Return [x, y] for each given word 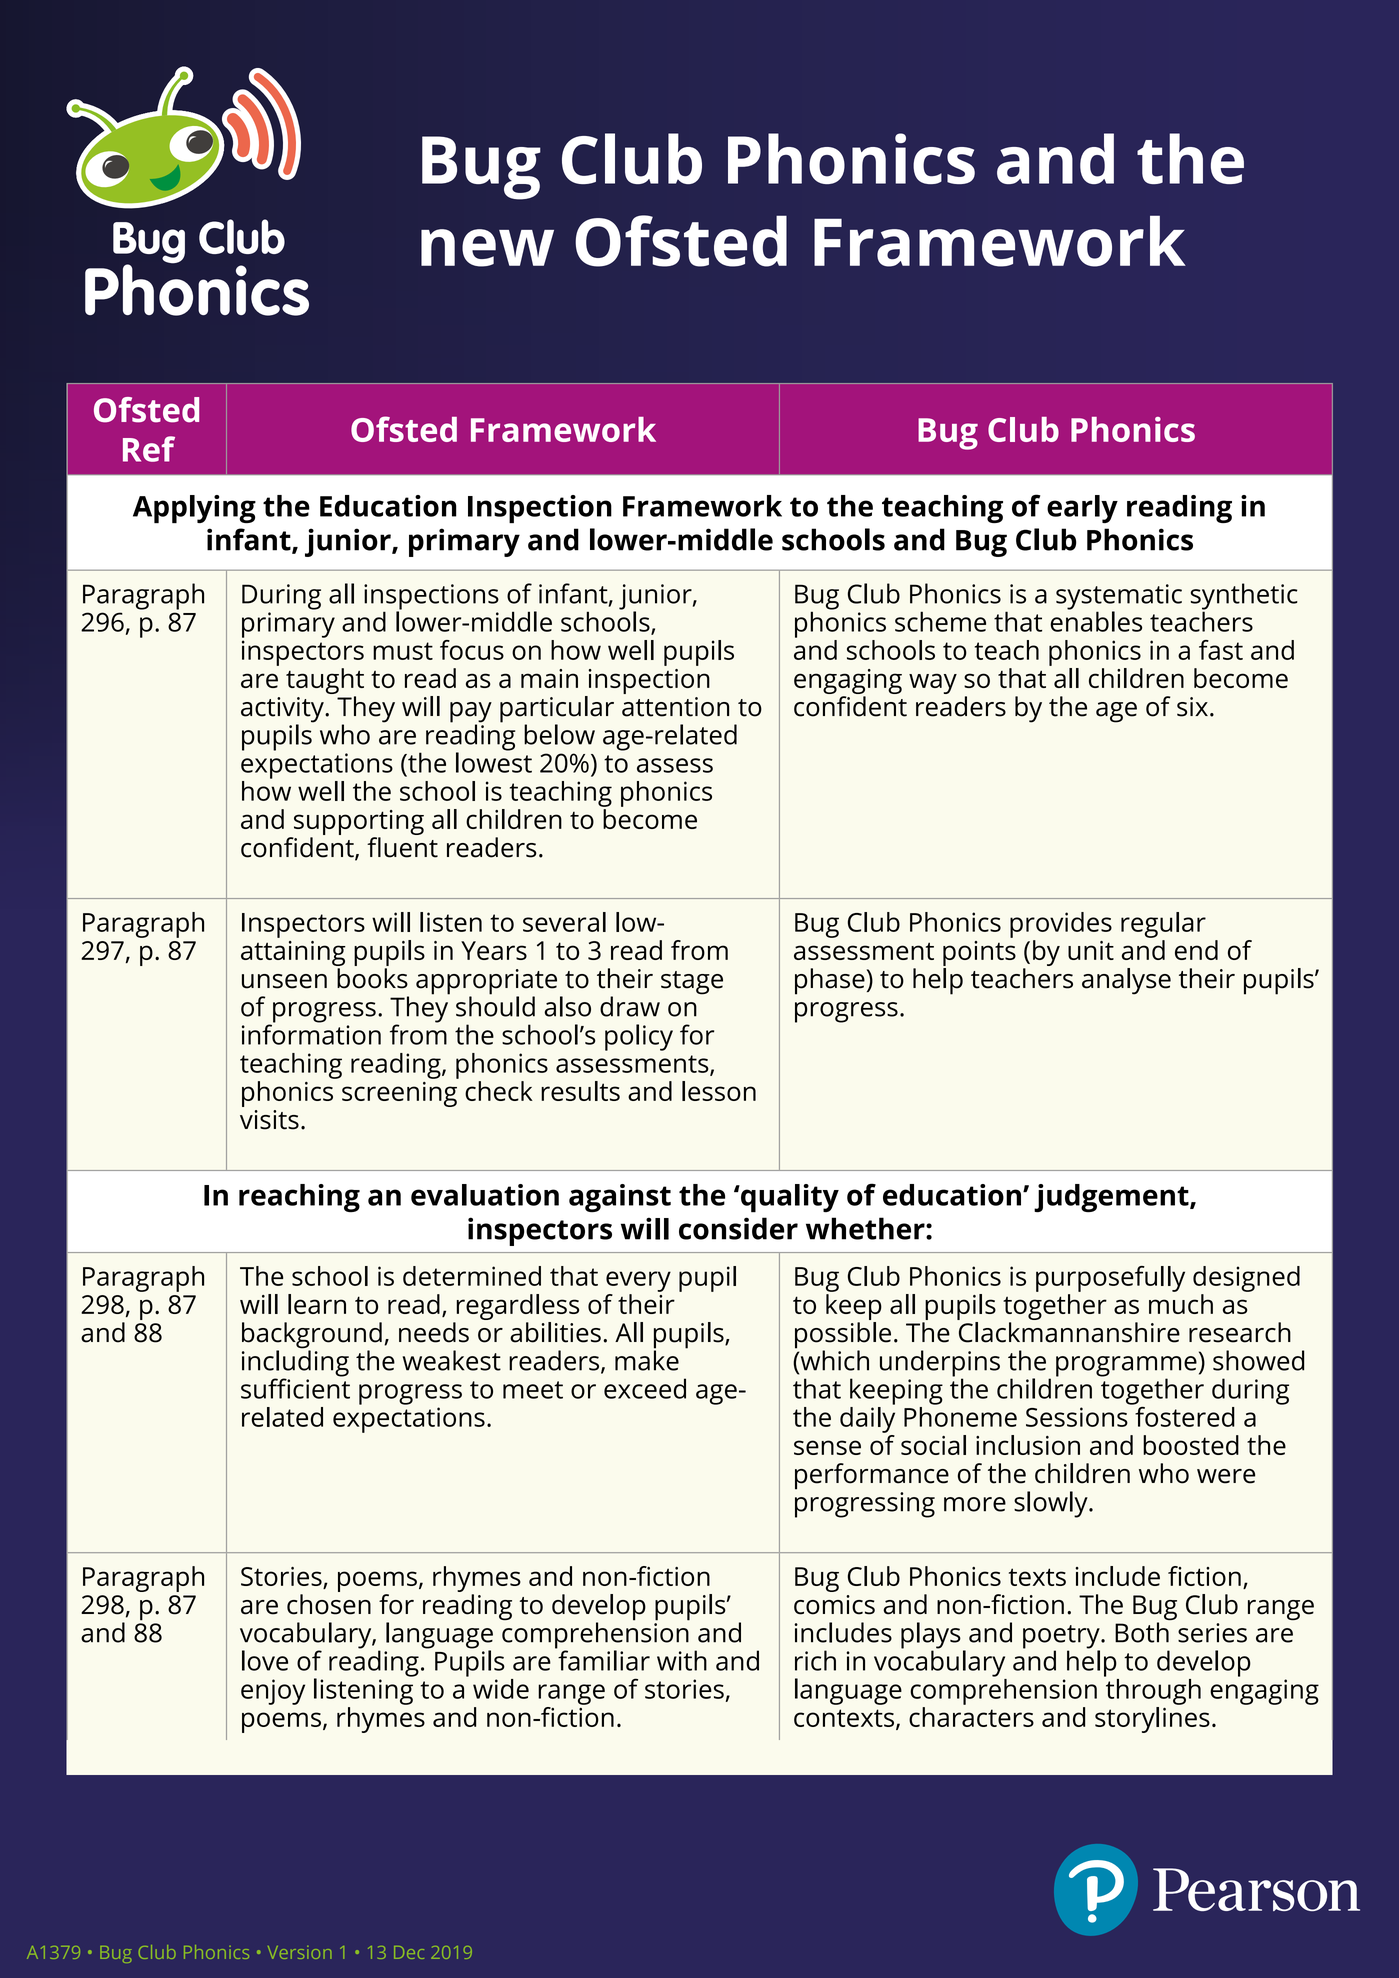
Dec [409, 1952]
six [1192, 707]
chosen [329, 1604]
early [1082, 509]
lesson [719, 1091]
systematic [1119, 598]
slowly [1052, 1504]
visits [269, 1120]
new [487, 248]
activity [283, 711]
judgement [1112, 1198]
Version [299, 1952]
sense [827, 1447]
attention [675, 707]
